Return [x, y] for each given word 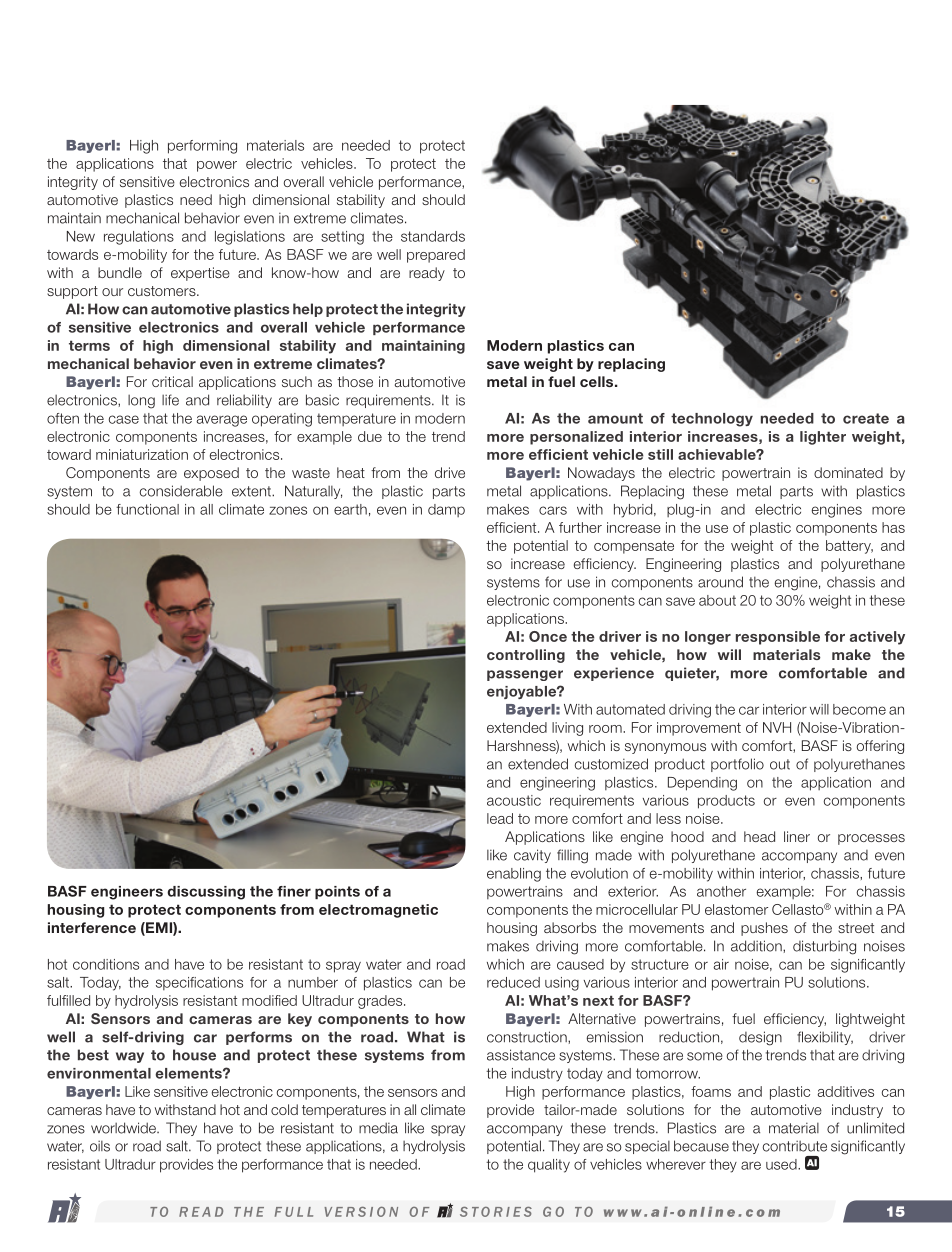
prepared [436, 256]
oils [100, 1146]
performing [202, 147]
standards [433, 236]
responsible [778, 638]
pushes [764, 929]
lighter [823, 438]
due [370, 436]
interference [92, 927]
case [124, 419]
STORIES [496, 1212]
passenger [525, 675]
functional [147, 509]
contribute [795, 1146]
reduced [513, 982]
